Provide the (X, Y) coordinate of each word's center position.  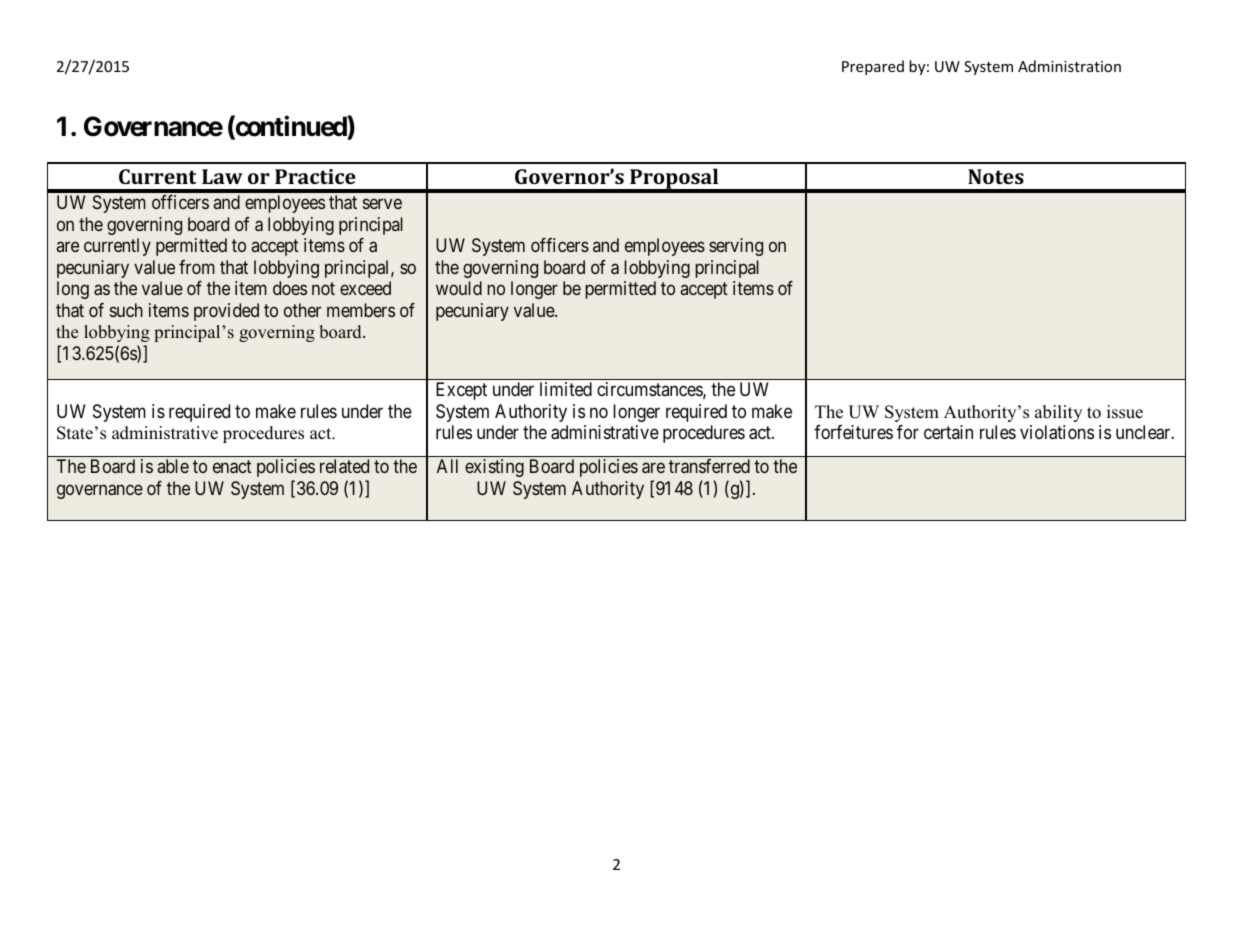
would (459, 288)
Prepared (873, 67)
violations (1057, 432)
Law (222, 176)
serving (736, 247)
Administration (1069, 66)
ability (1058, 413)
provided (226, 312)
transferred (709, 466)
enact (232, 467)
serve (382, 204)
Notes (996, 176)
